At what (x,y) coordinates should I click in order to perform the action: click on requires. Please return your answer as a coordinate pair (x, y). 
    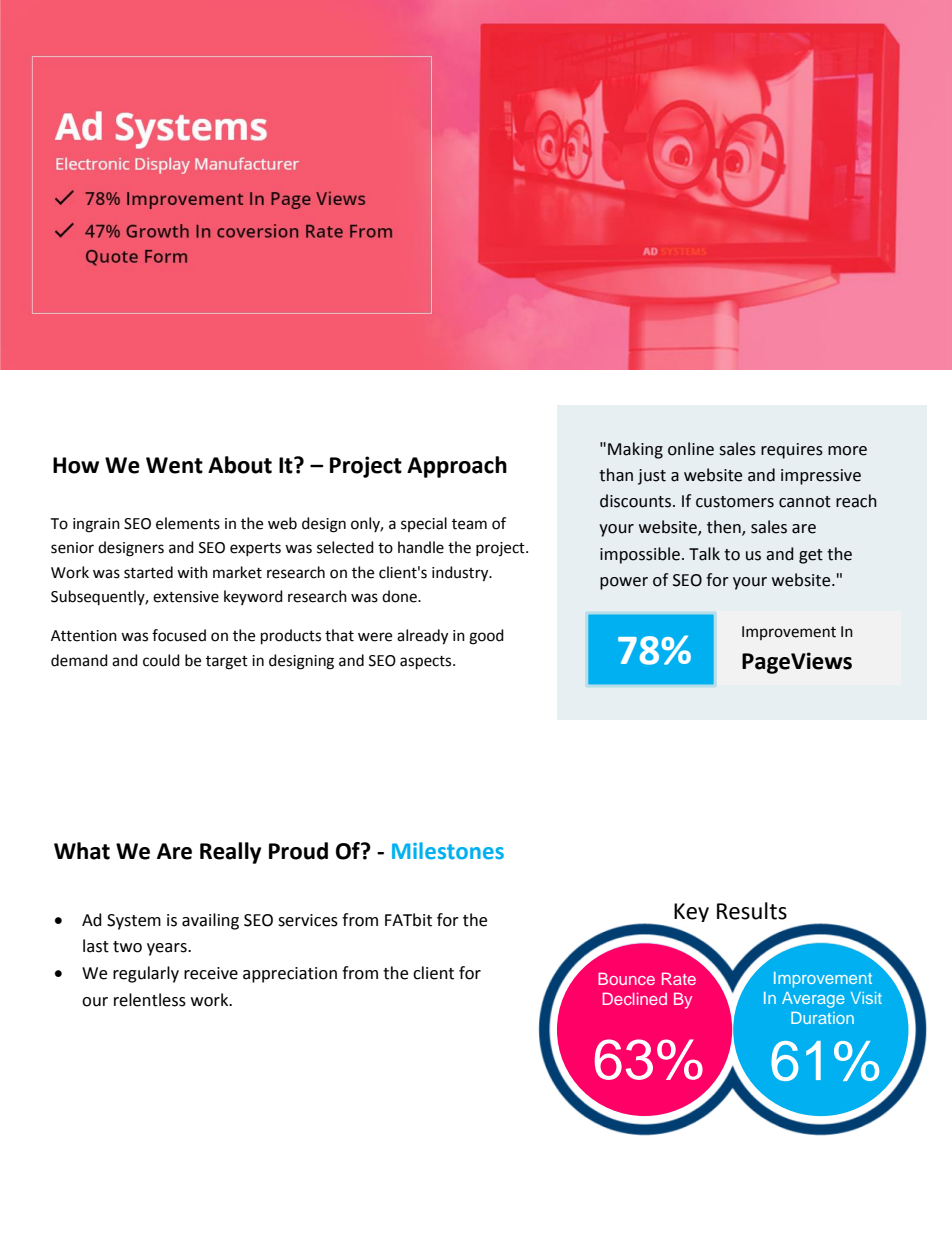
    Looking at the image, I should click on (792, 451).
